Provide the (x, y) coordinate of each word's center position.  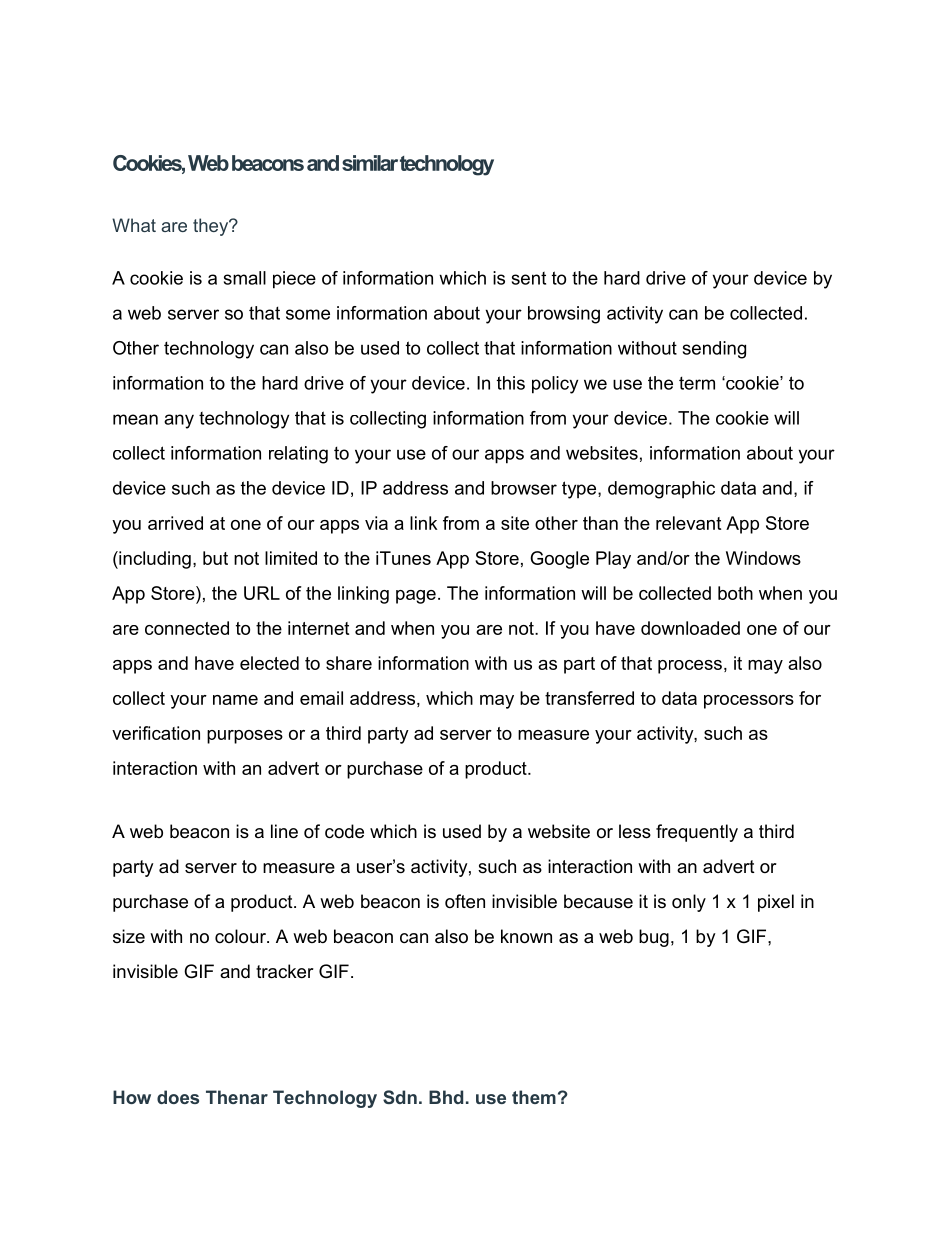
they (212, 227)
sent (529, 278)
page (416, 597)
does (178, 1097)
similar (370, 163)
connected (187, 628)
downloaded (690, 628)
